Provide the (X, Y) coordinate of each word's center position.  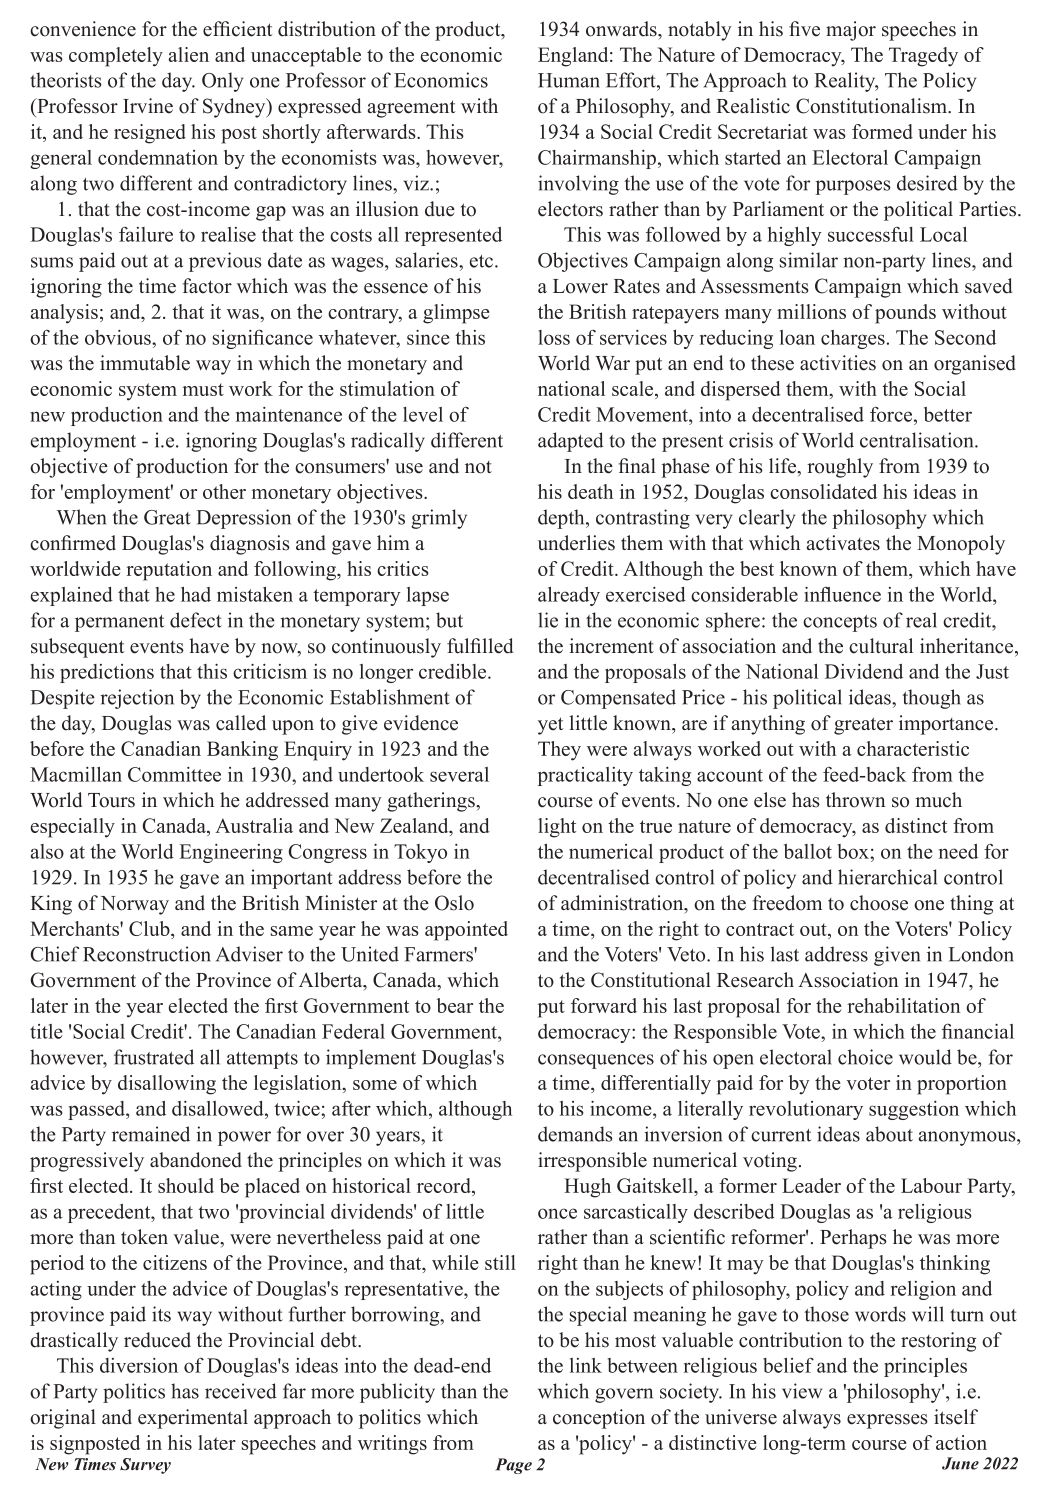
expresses (887, 1421)
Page (513, 1466)
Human (569, 80)
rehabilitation (903, 1005)
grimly (439, 519)
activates (843, 543)
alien (188, 54)
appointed (466, 931)
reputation (169, 571)
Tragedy (923, 57)
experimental (193, 1419)
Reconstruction (147, 954)
